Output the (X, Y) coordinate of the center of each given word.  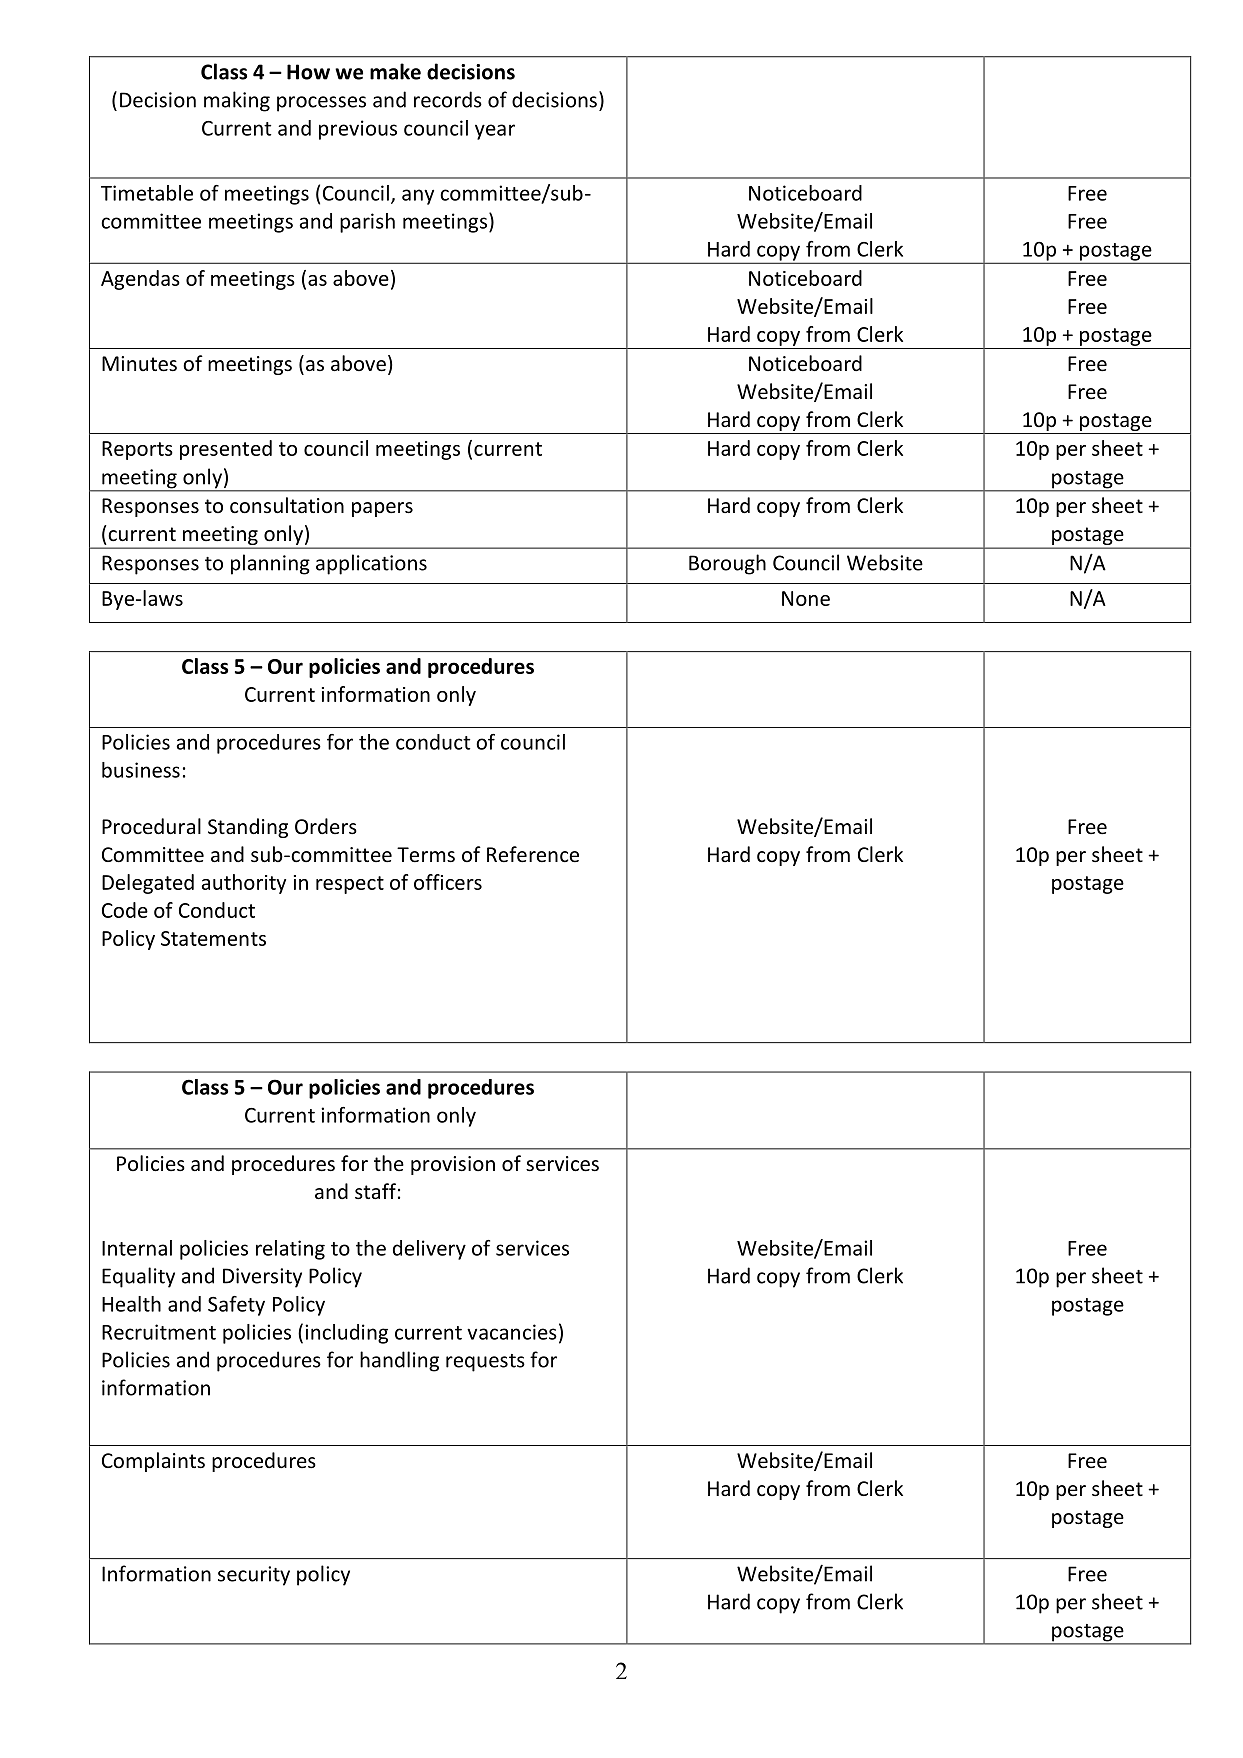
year (495, 132)
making (237, 101)
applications (371, 564)
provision (453, 1165)
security (254, 1576)
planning (270, 564)
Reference (533, 854)
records (448, 99)
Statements (213, 938)
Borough (727, 564)
